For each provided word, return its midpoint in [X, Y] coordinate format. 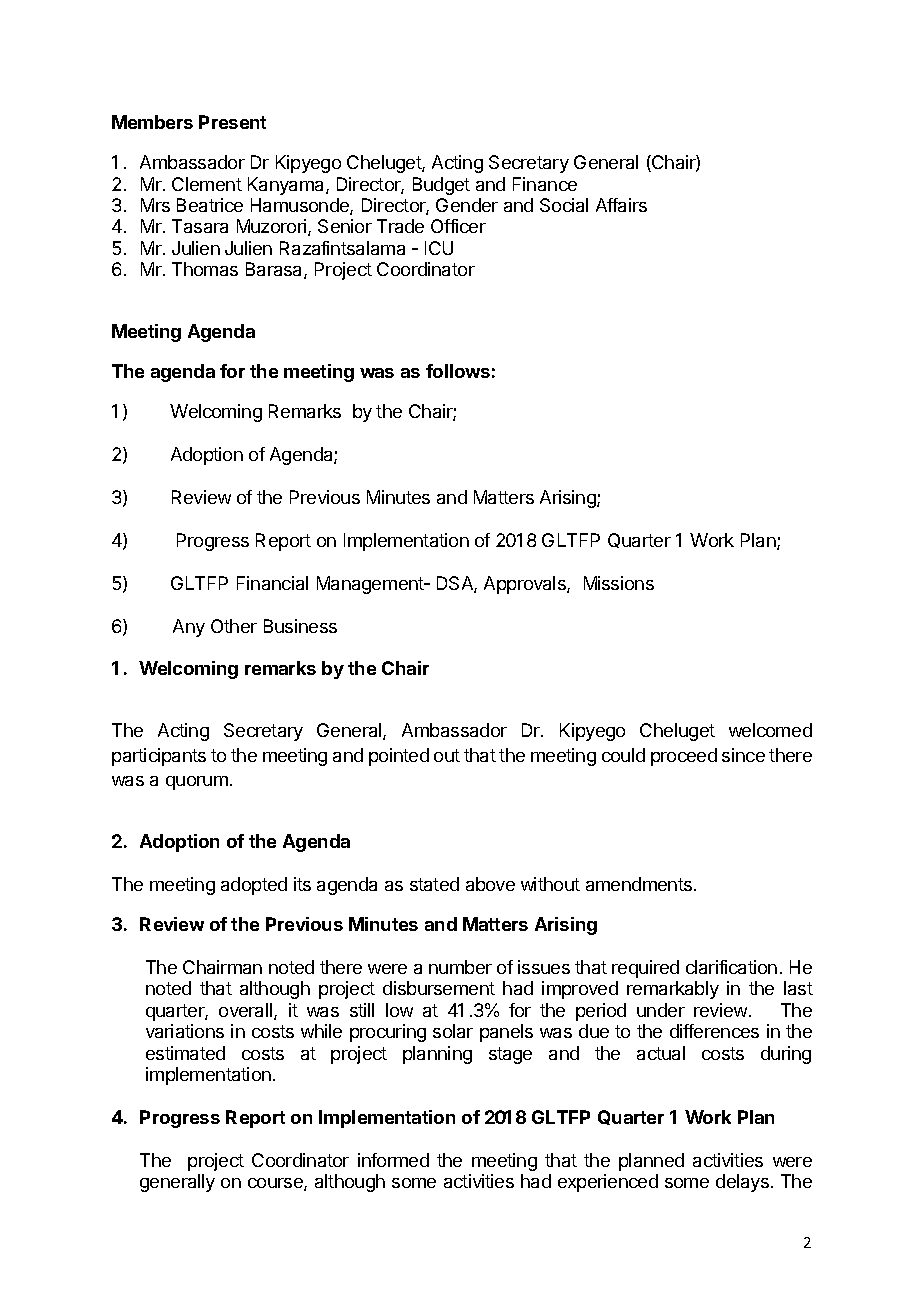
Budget [441, 186]
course [276, 1184]
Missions [619, 583]
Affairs [621, 205]
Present [232, 122]
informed [393, 1160]
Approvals [526, 585]
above [490, 884]
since [743, 755]
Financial [272, 583]
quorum [197, 783]
